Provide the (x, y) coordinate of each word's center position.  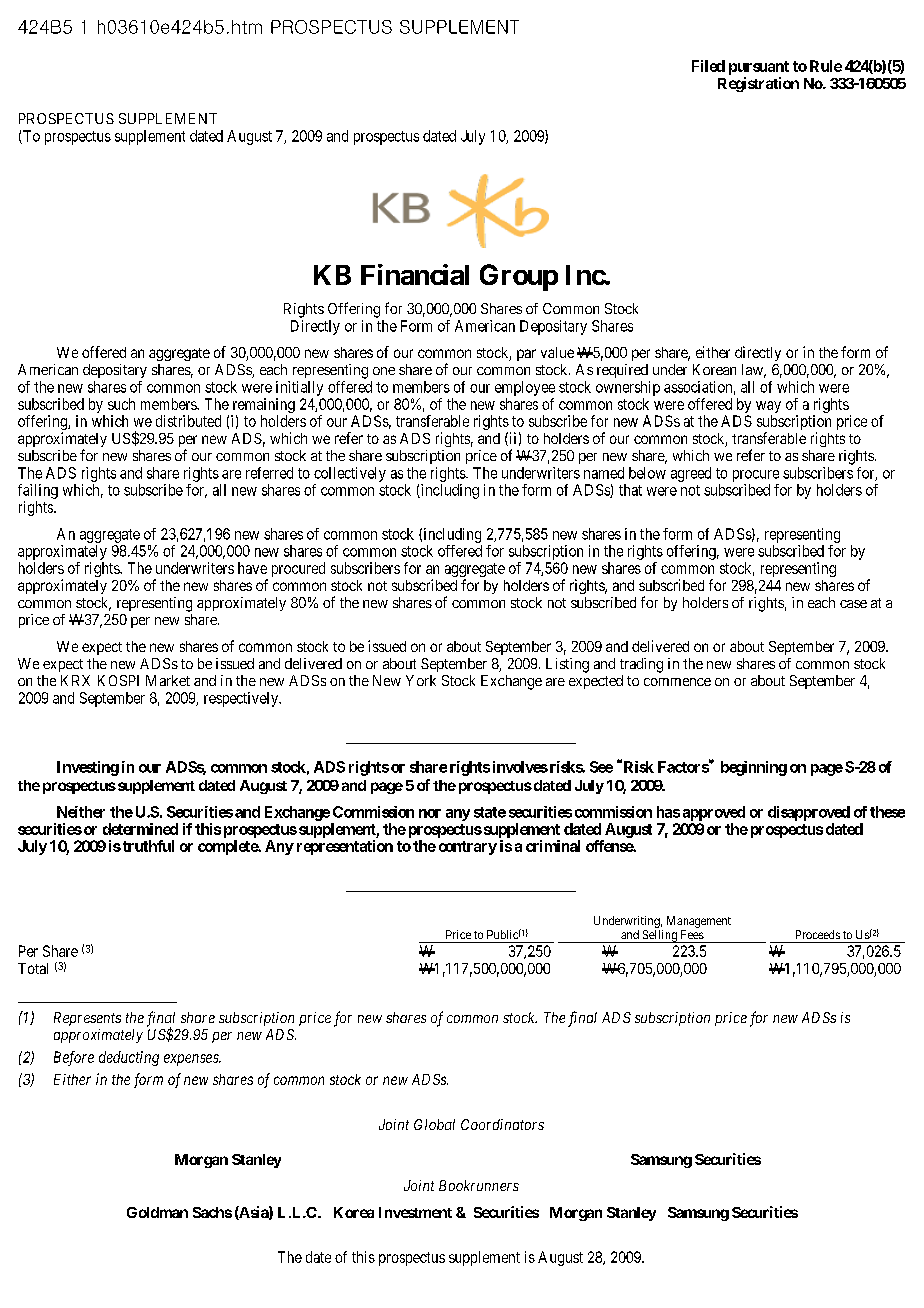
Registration (758, 84)
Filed (708, 66)
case (853, 604)
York (421, 680)
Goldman (157, 1212)
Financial (415, 274)
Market (168, 680)
